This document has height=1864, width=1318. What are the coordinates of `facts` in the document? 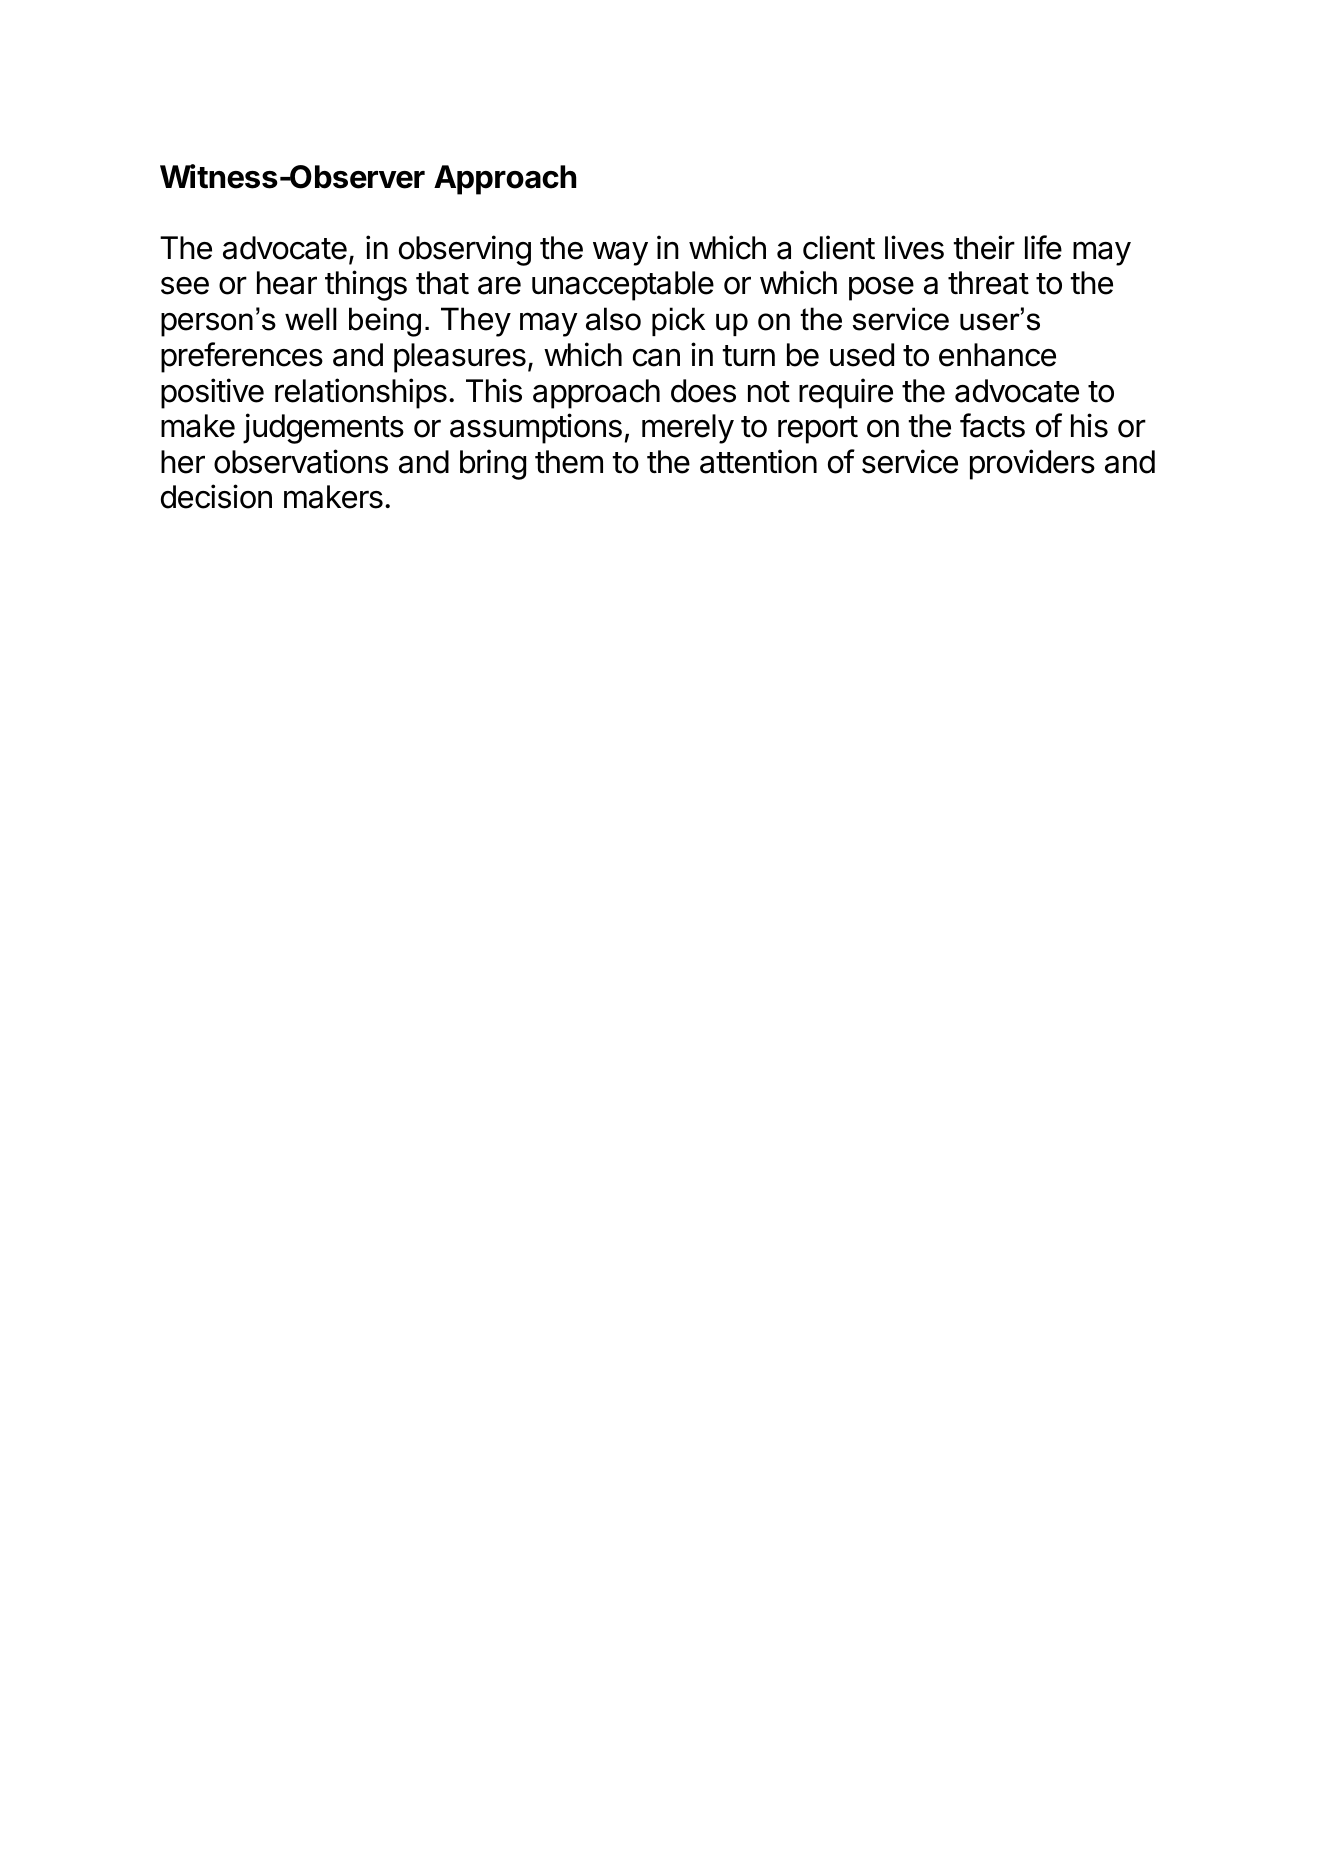 It's located at (992, 425).
